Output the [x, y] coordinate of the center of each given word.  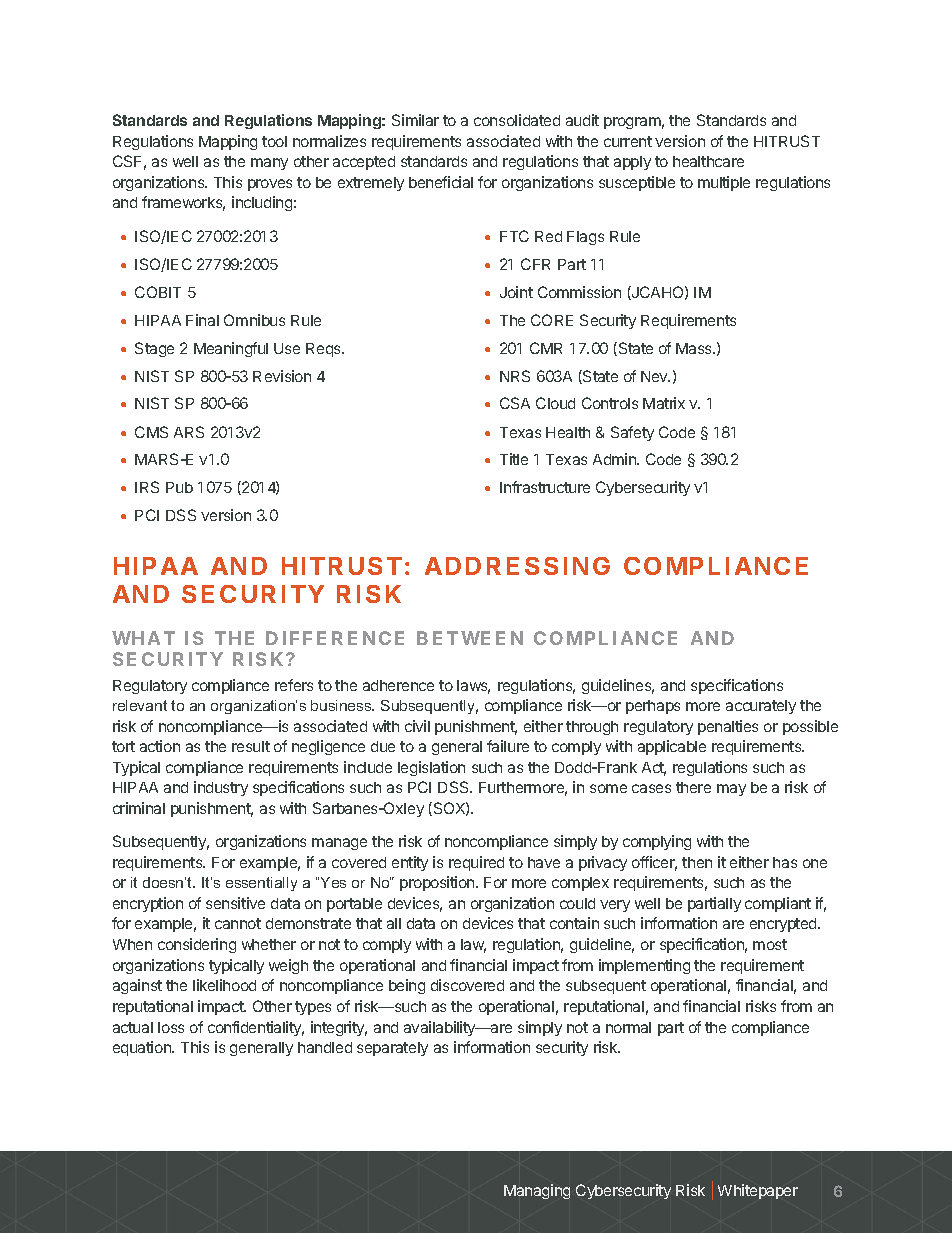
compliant [778, 904]
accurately [761, 707]
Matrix [664, 403]
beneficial [441, 182]
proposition [438, 883]
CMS [151, 432]
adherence [398, 685]
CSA [515, 403]
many [269, 164]
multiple [724, 183]
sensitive [235, 903]
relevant [140, 705]
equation [143, 1048]
